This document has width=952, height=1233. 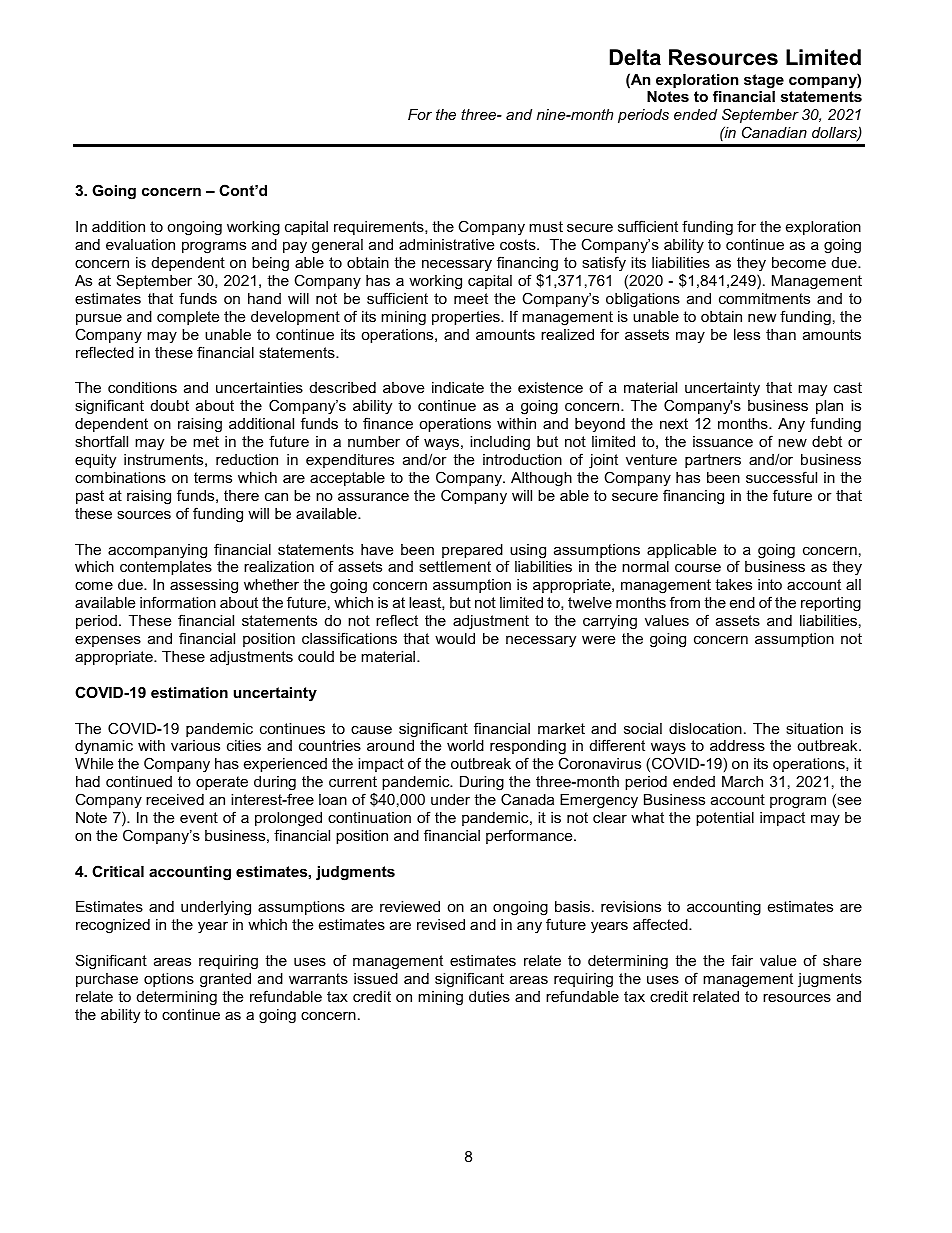 What do you see at coordinates (140, 244) in the document?
I see `evaluation` at bounding box center [140, 244].
